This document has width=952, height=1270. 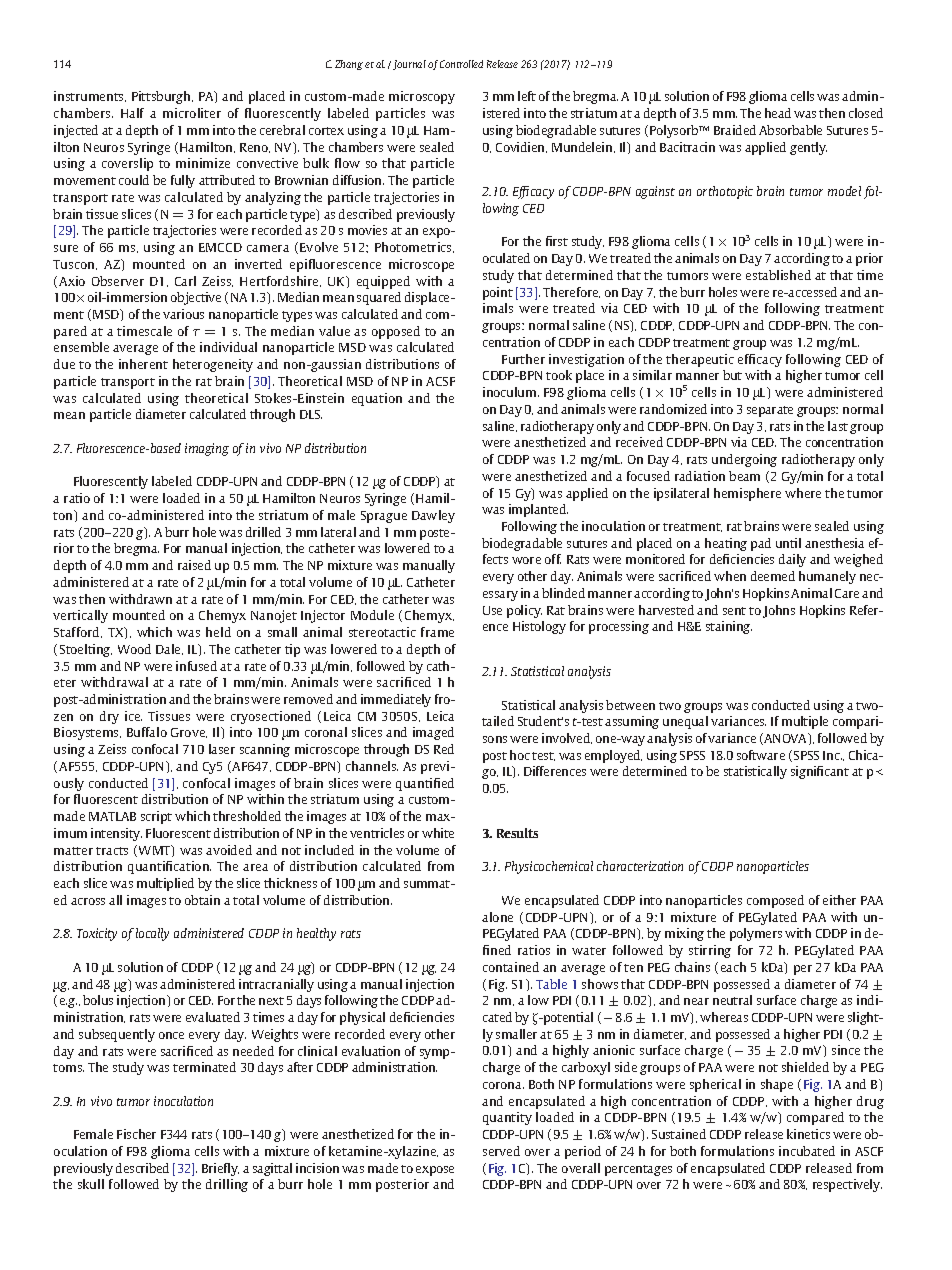 I want to click on quantity, so click(x=507, y=1118).
